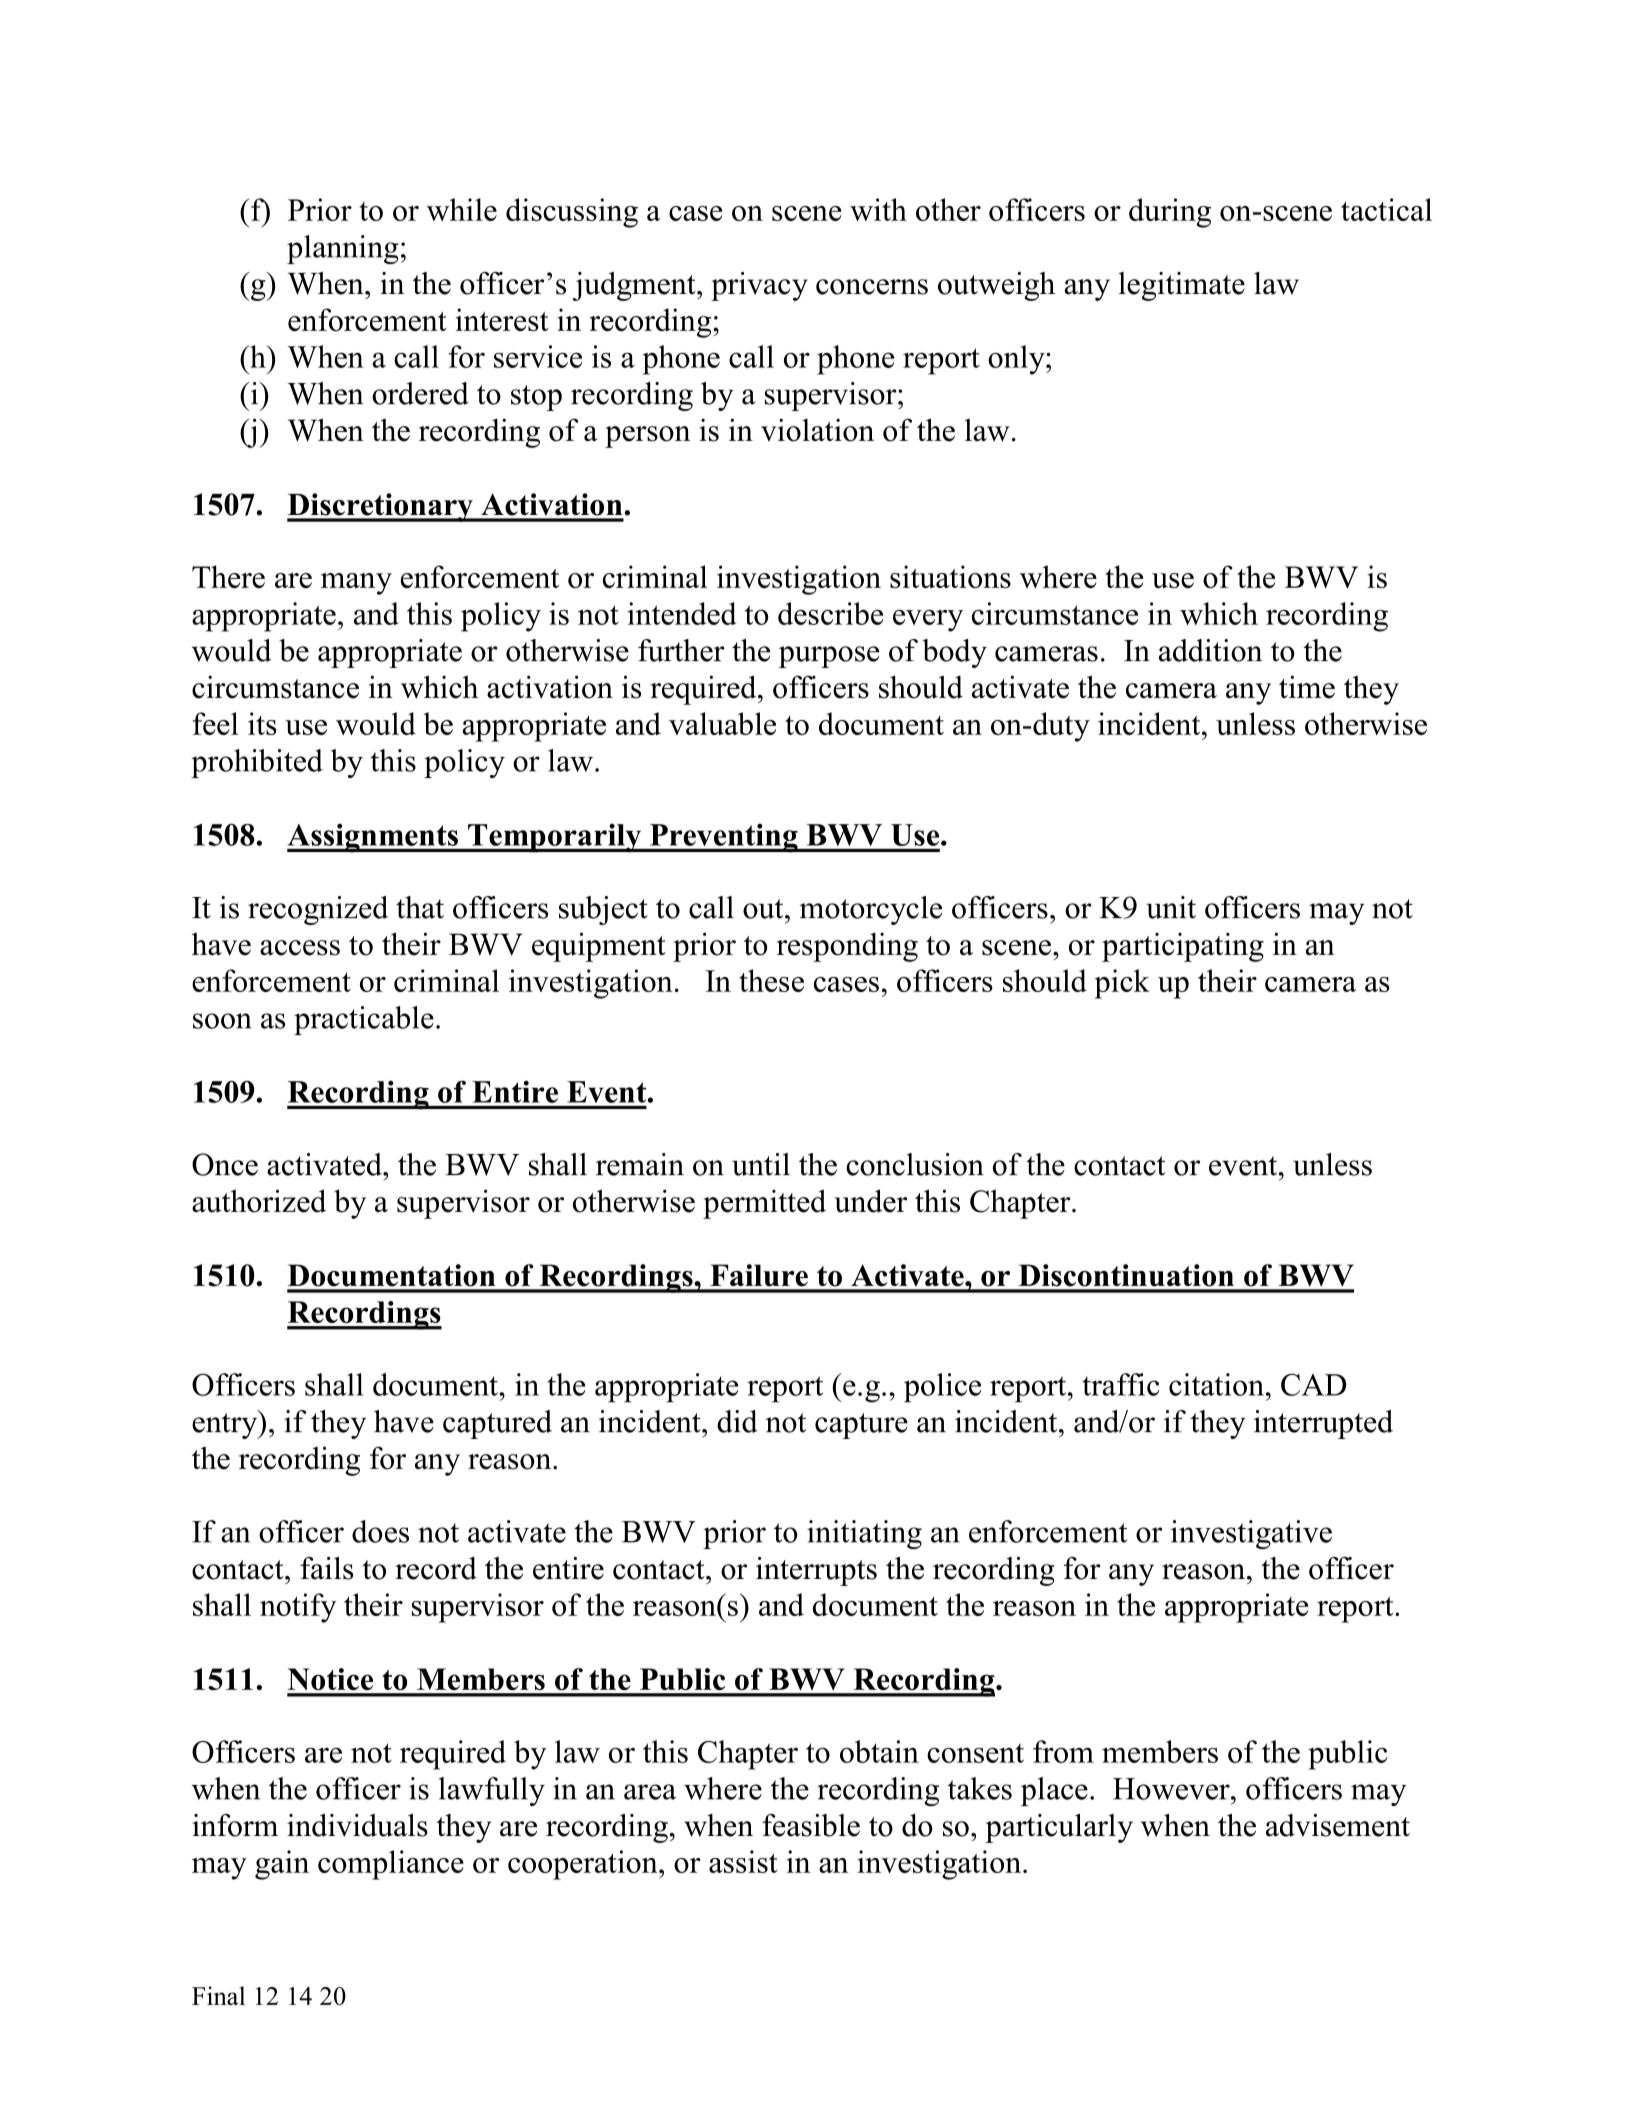  Describe the element at coordinates (373, 838) in the image. I see `Assignments` at that location.
